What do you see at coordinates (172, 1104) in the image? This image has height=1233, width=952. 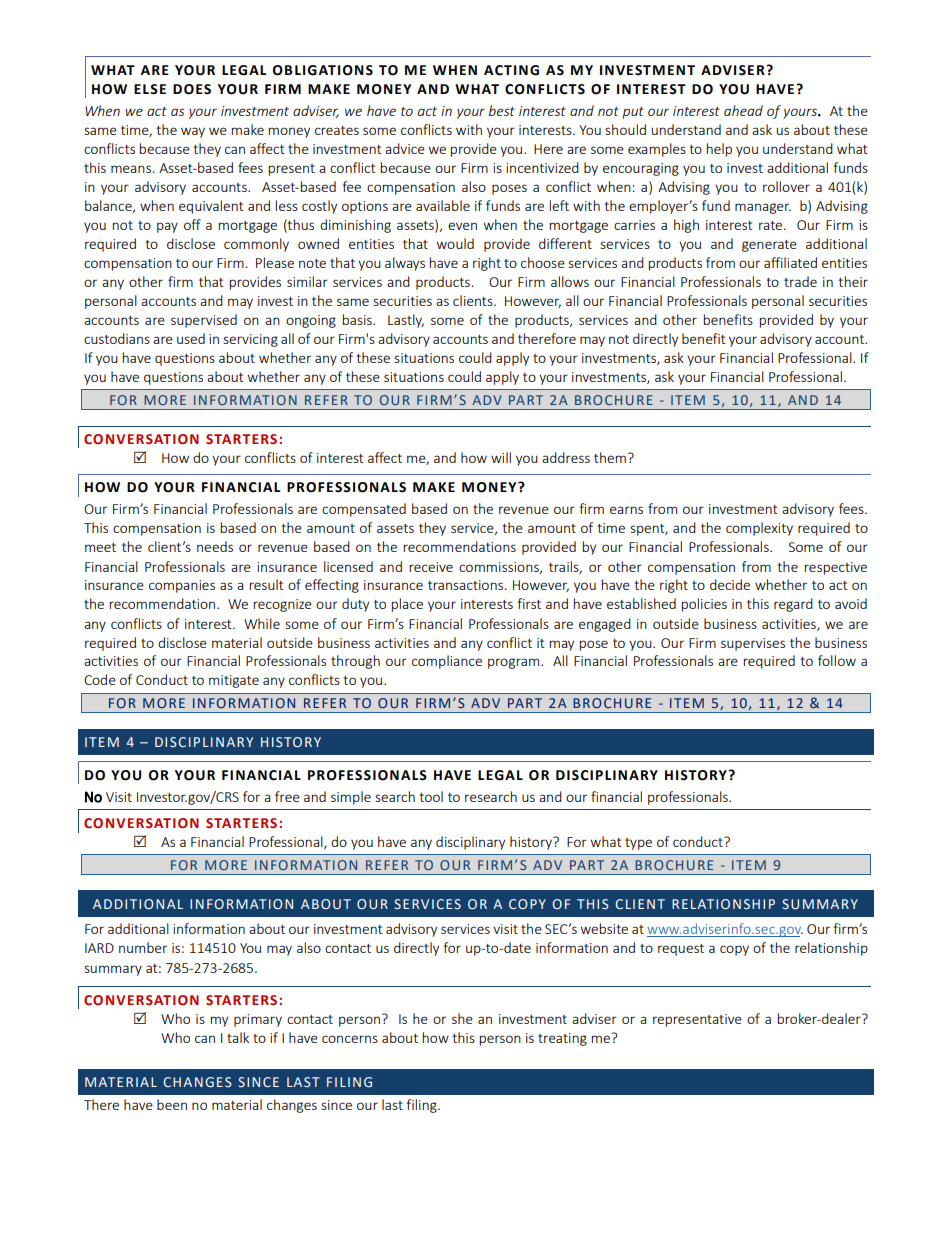 I see `been` at bounding box center [172, 1104].
